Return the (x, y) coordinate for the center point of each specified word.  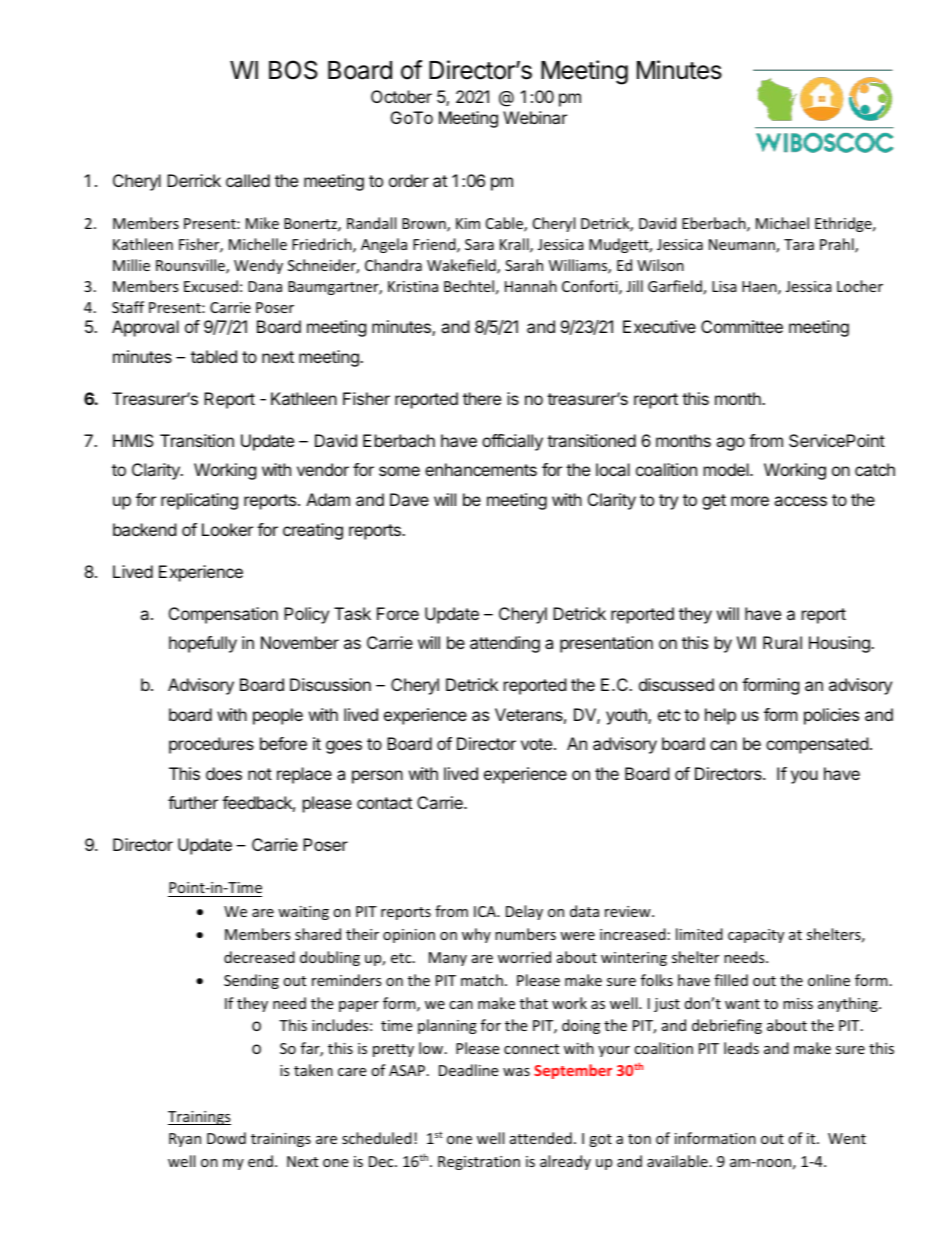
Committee (742, 326)
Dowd (226, 1138)
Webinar (535, 117)
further (193, 802)
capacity (756, 936)
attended (541, 1138)
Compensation (223, 615)
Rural (782, 642)
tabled (214, 356)
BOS (293, 70)
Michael (782, 223)
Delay (524, 912)
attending (505, 644)
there (482, 398)
